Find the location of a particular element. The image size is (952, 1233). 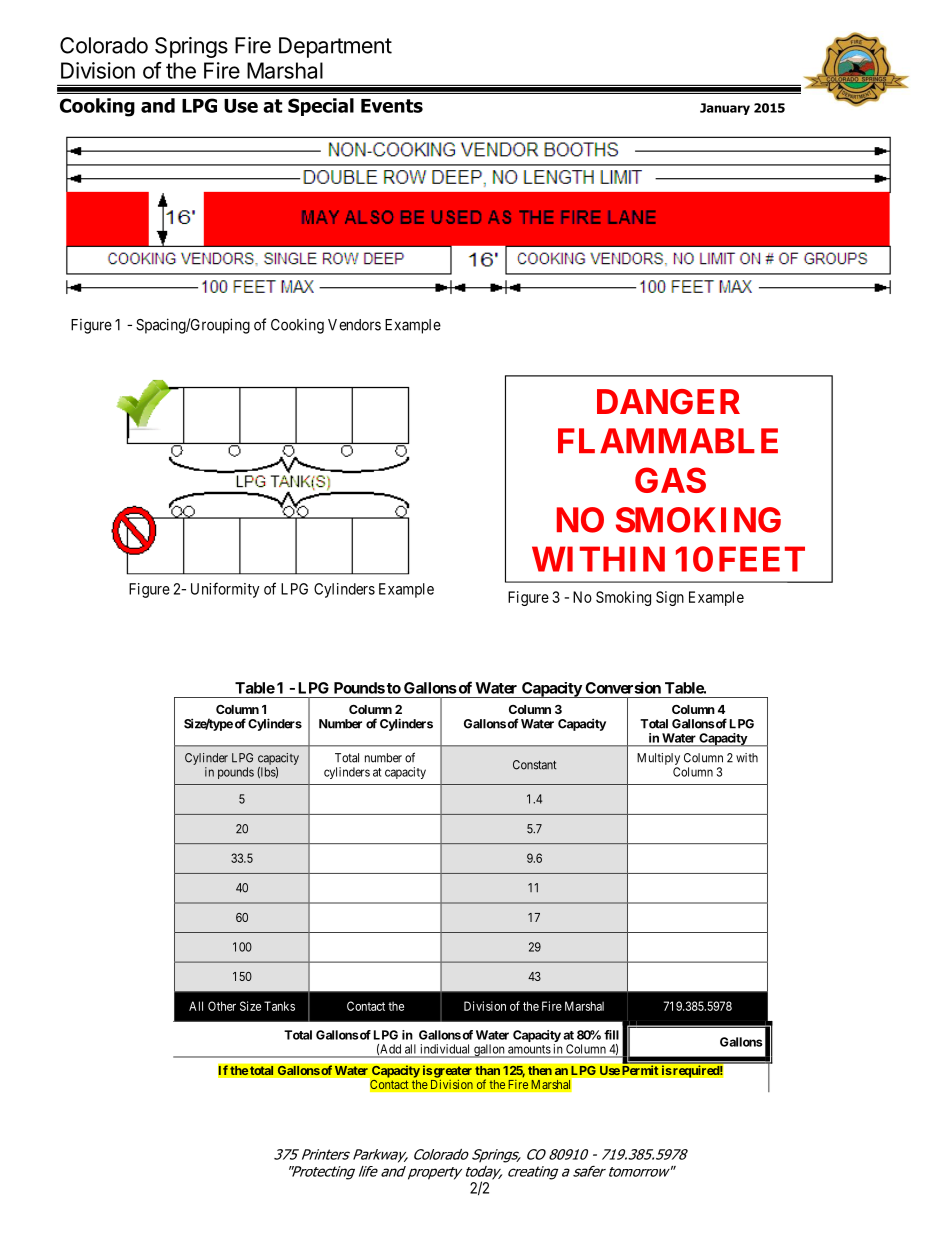

Multiply is located at coordinates (658, 759).
